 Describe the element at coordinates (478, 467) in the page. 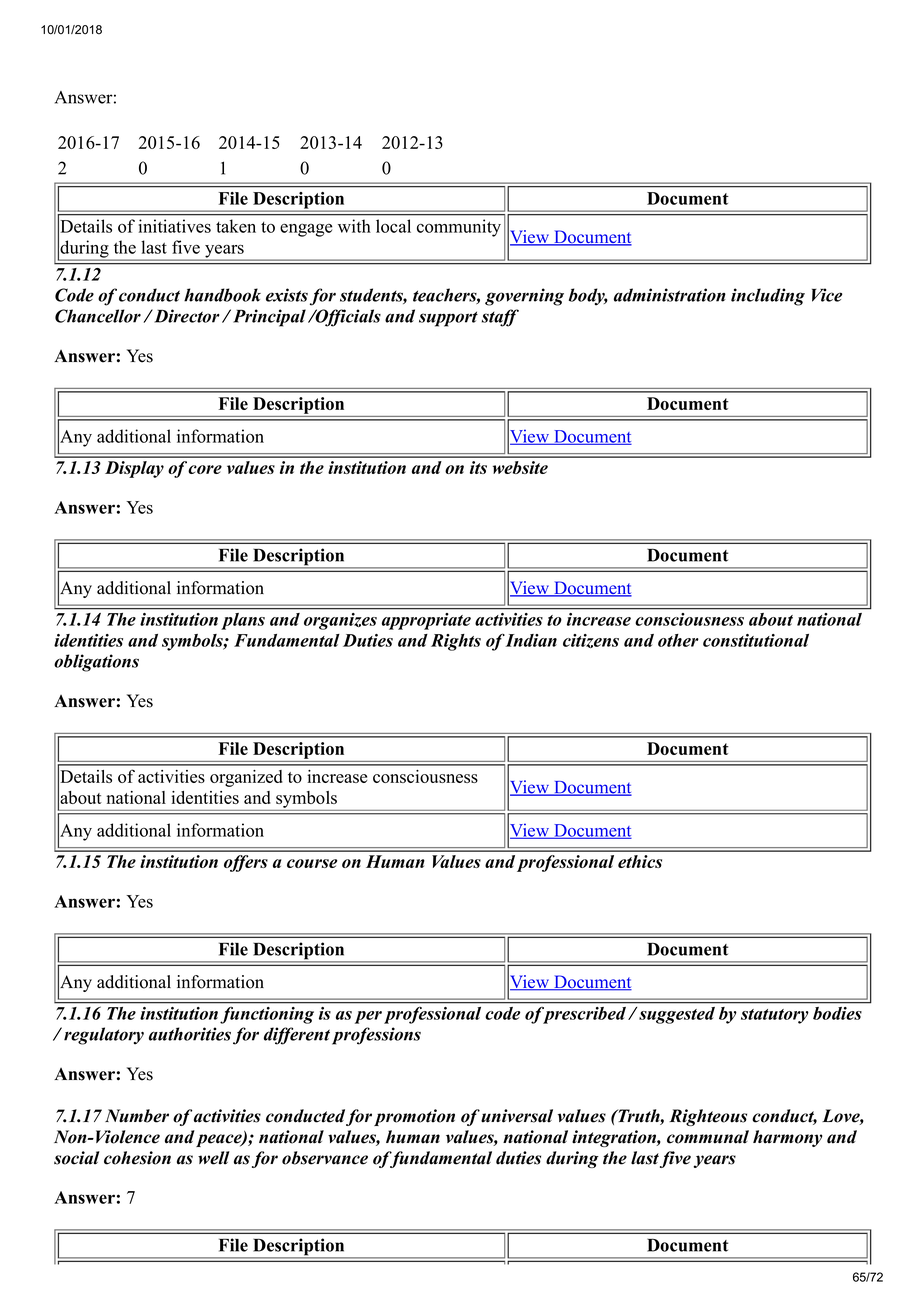

I see `its` at that location.
